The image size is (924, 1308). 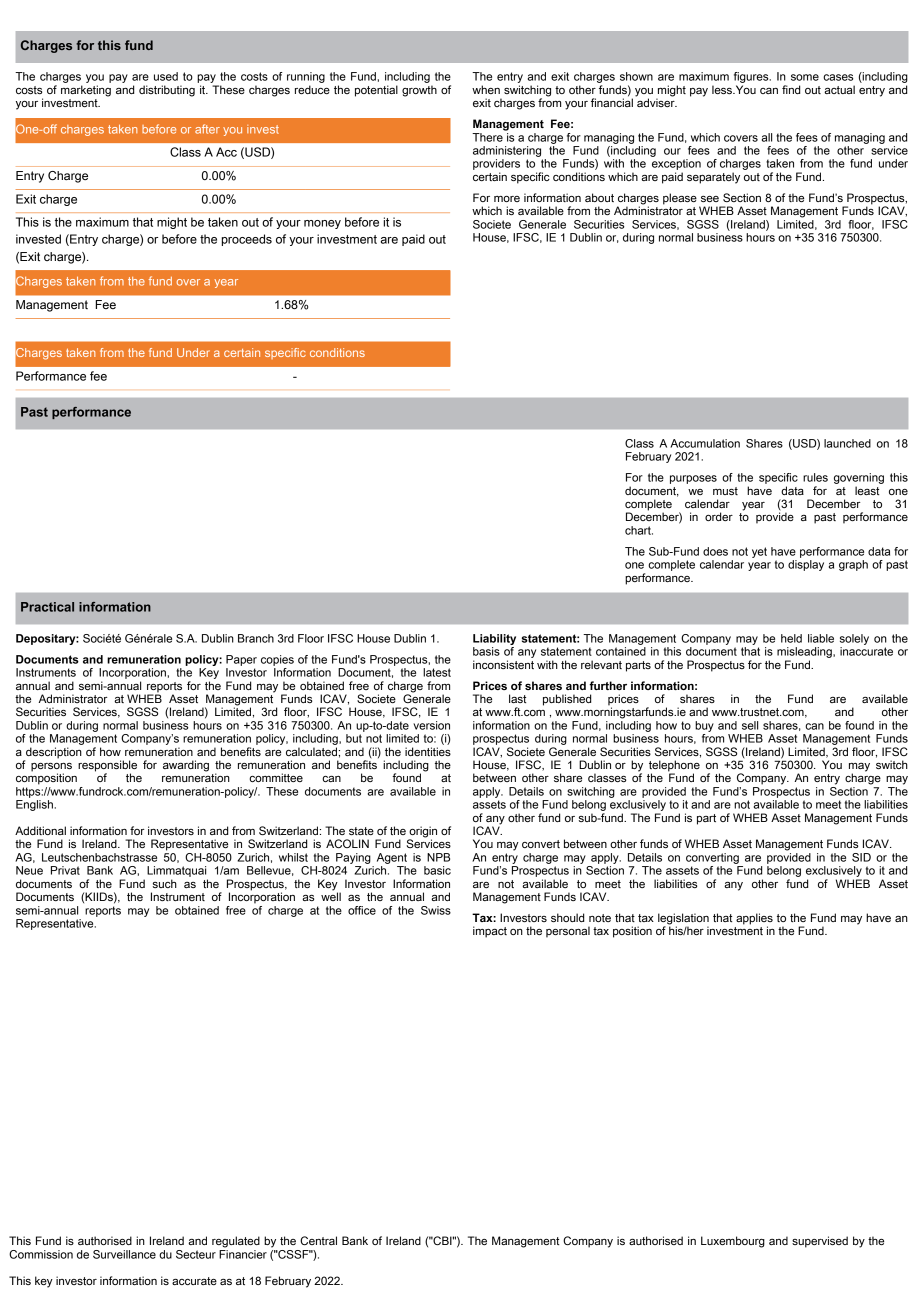 I want to click on all, so click(x=767, y=137).
